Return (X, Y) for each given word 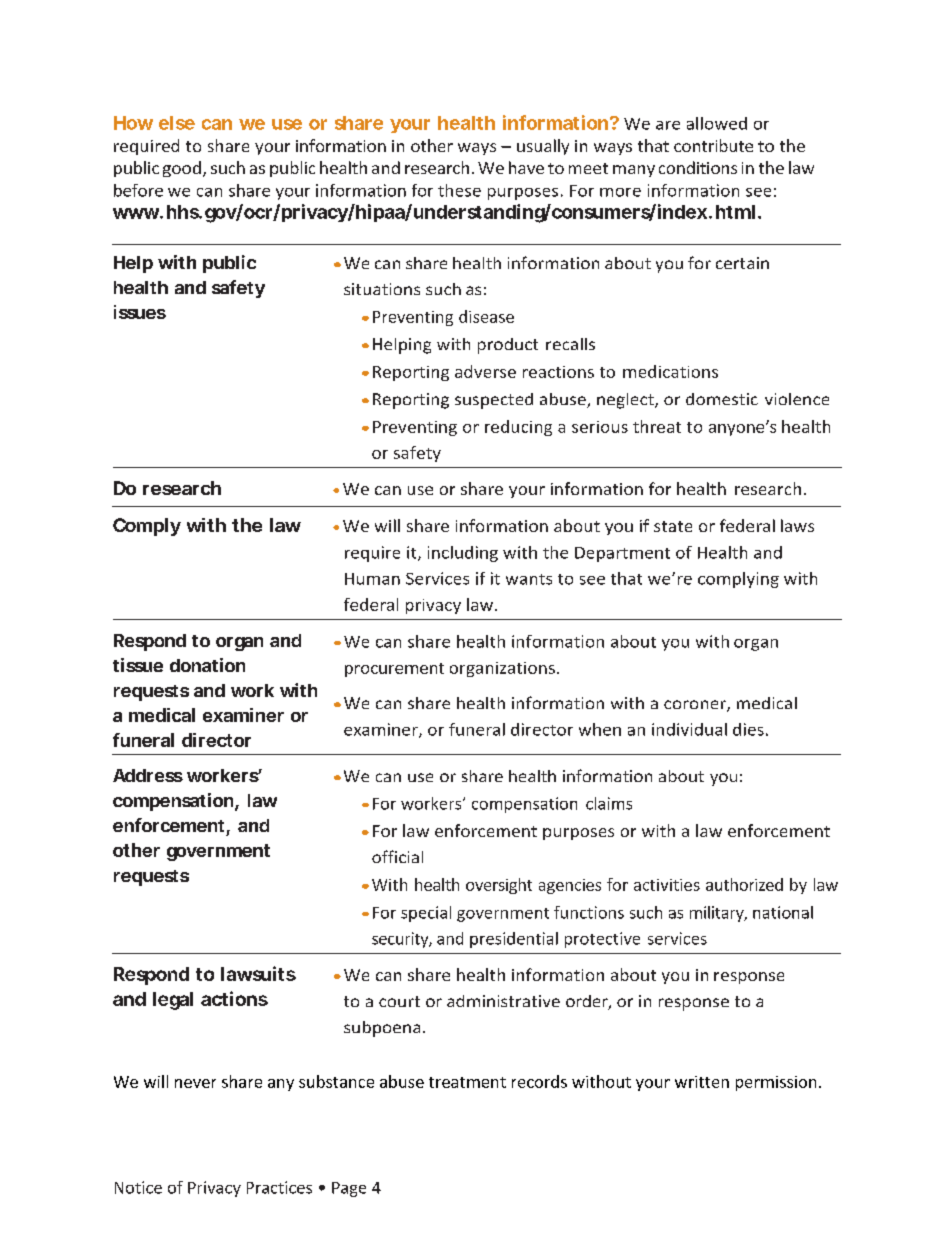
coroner (696, 706)
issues (140, 312)
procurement (394, 670)
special (426, 914)
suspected (494, 401)
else (177, 123)
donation (207, 665)
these (459, 190)
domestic (722, 399)
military (718, 914)
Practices (279, 1187)
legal (173, 1001)
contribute (713, 145)
